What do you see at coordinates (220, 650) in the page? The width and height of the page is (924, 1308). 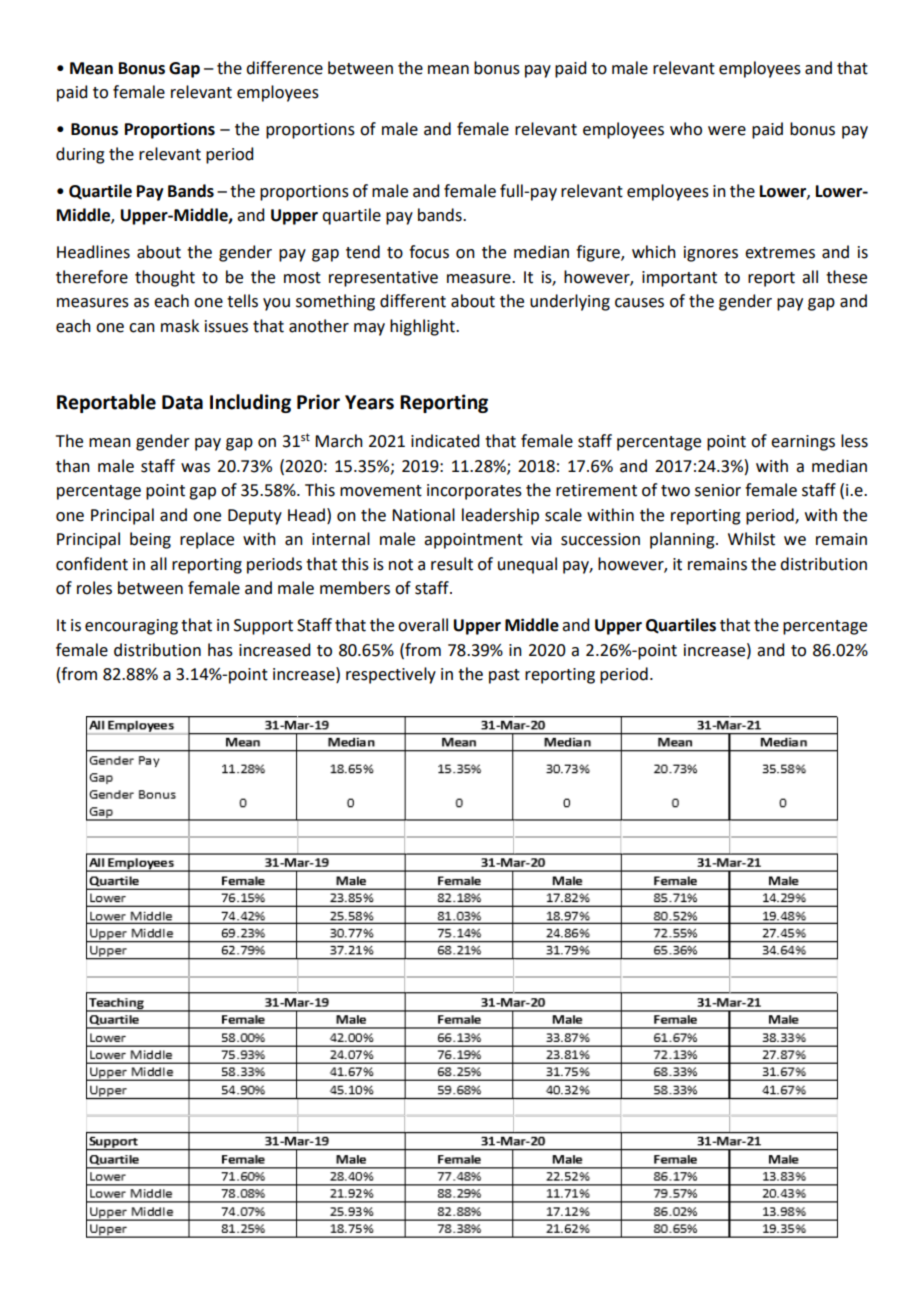 I see `has` at bounding box center [220, 650].
